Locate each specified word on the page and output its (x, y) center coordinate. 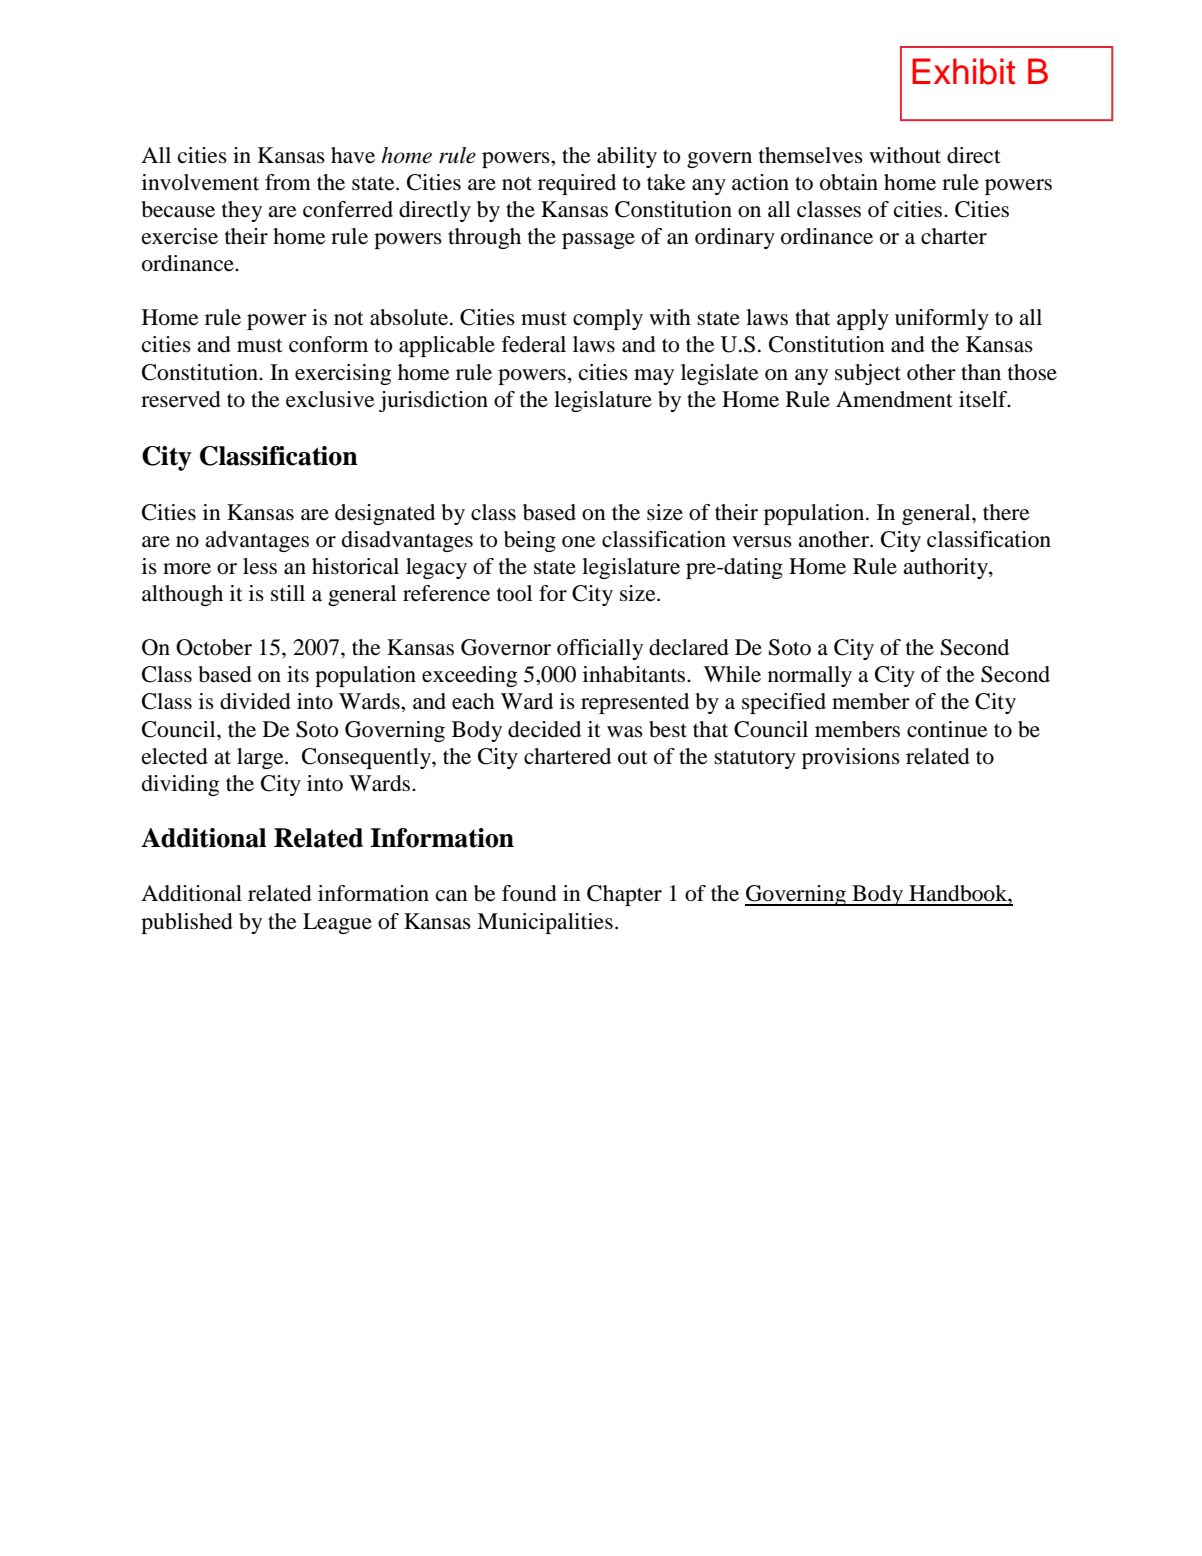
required (577, 184)
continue (947, 729)
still (288, 593)
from (288, 182)
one (579, 542)
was (625, 732)
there (1006, 512)
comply (608, 319)
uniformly (942, 319)
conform (328, 344)
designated (385, 514)
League (337, 923)
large (261, 758)
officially (600, 649)
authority (946, 568)
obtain (849, 182)
